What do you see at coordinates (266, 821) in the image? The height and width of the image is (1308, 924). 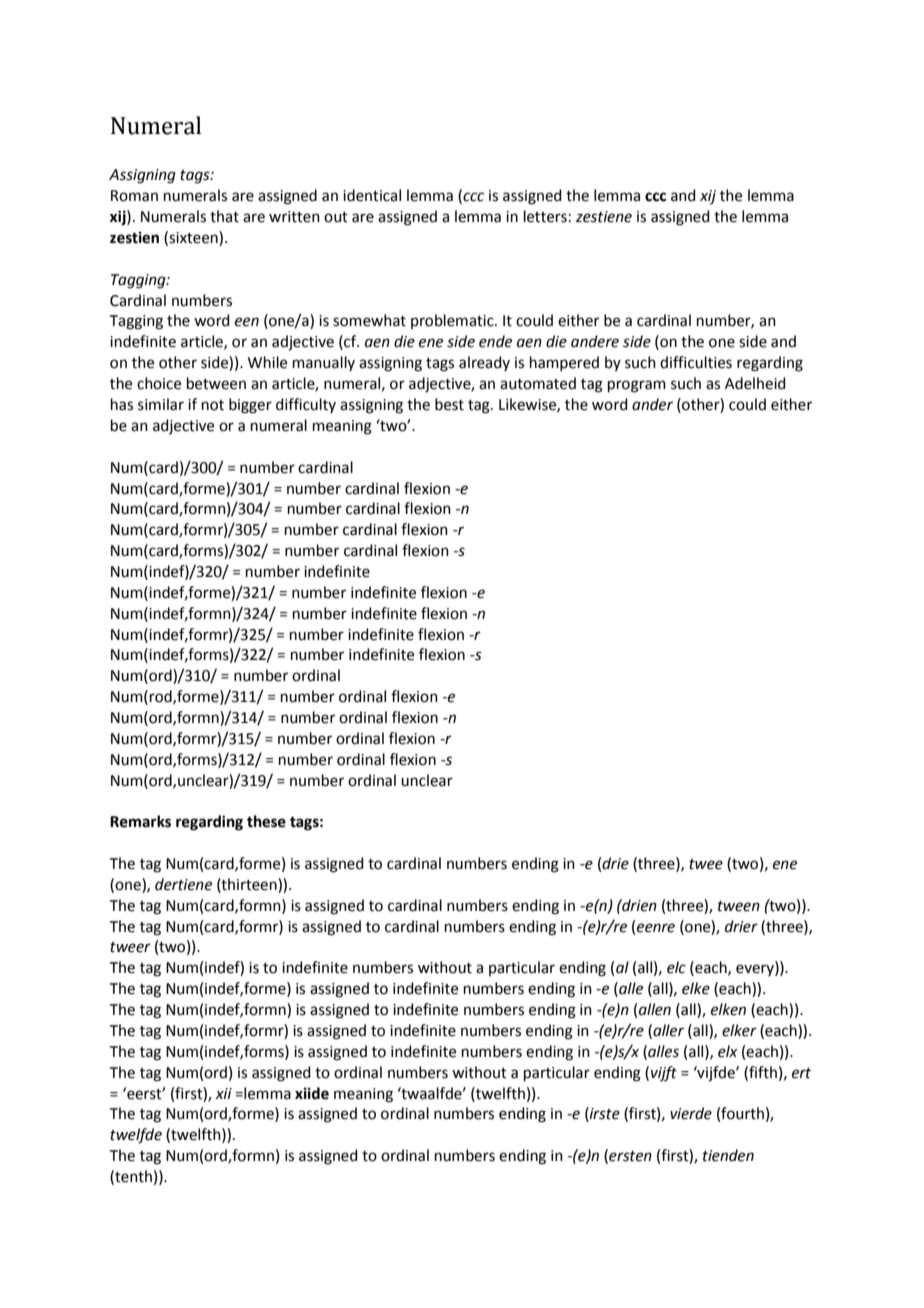 I see `these` at bounding box center [266, 821].
